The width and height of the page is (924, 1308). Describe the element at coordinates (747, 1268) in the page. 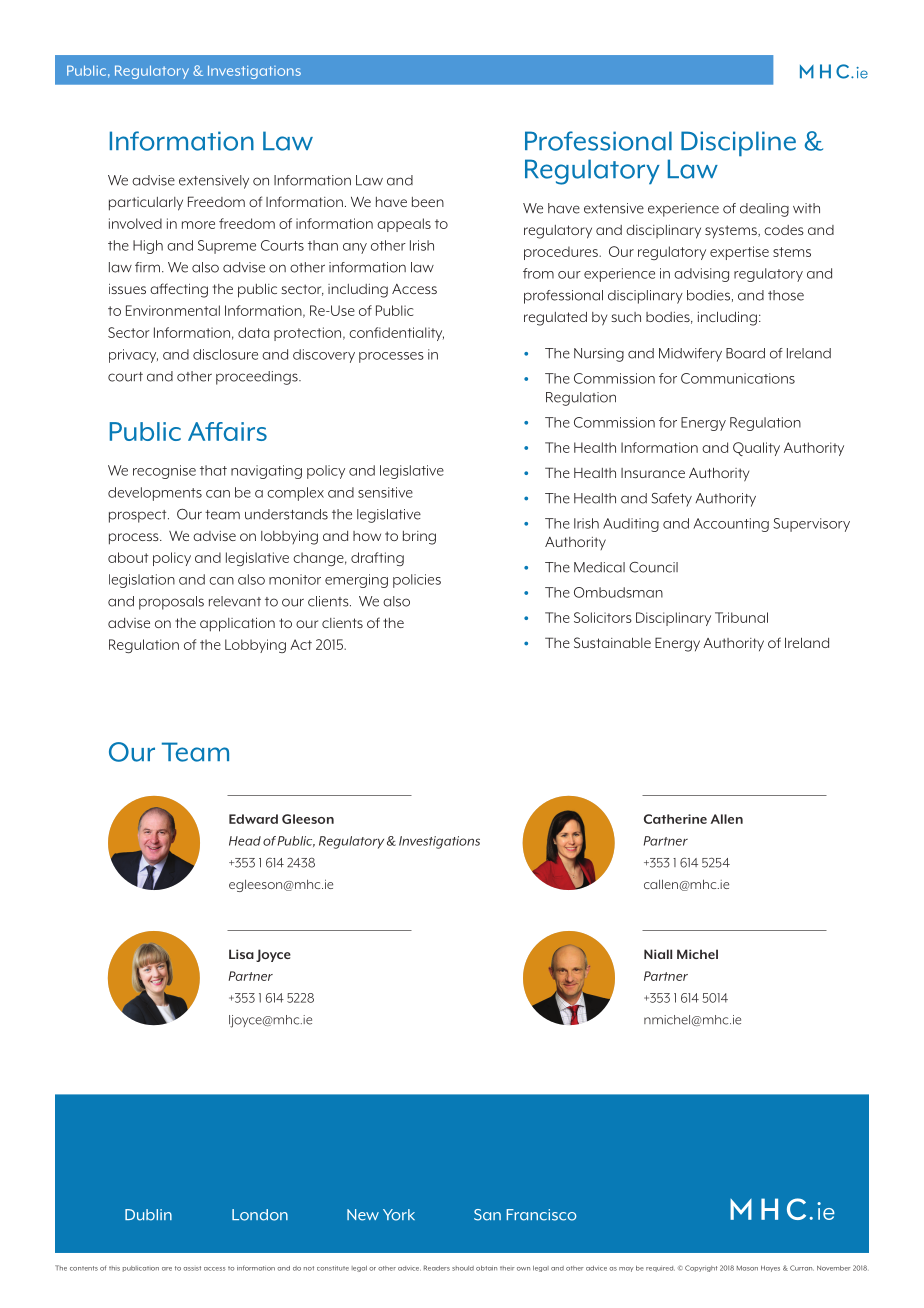

I see `Mason` at that location.
